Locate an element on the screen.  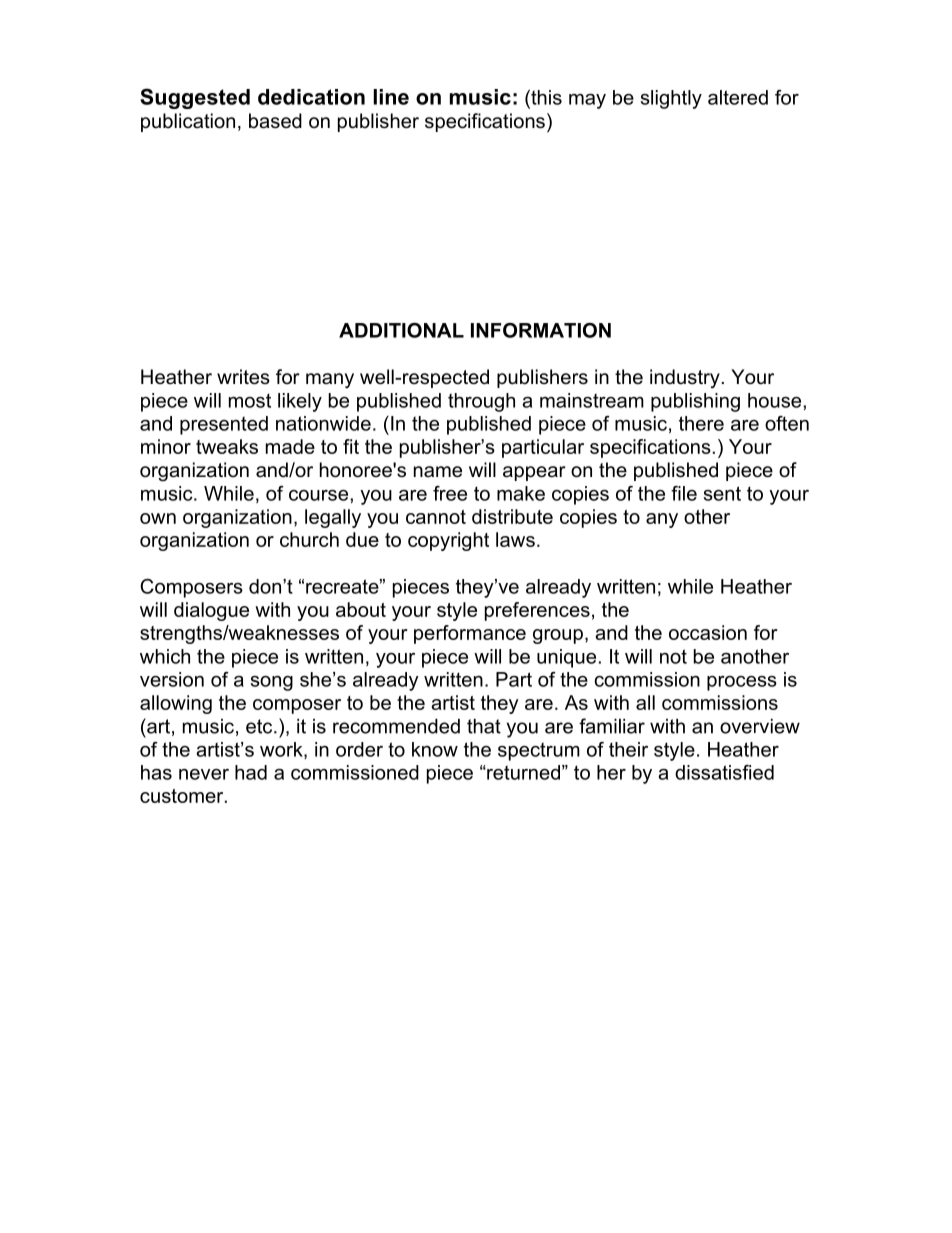
writes is located at coordinates (243, 377).
